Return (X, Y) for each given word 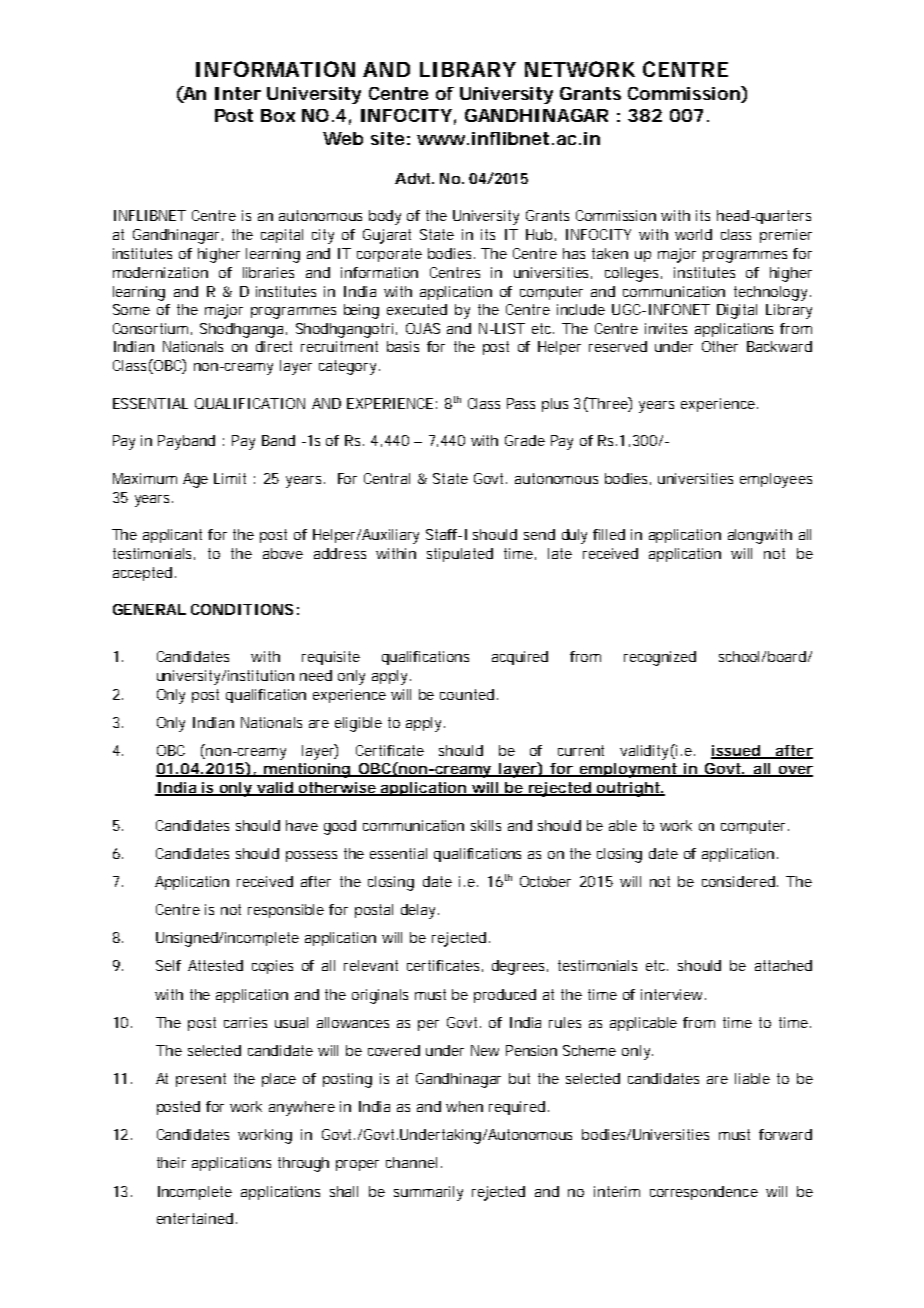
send (539, 534)
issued (736, 751)
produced (505, 996)
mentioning (307, 770)
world (693, 234)
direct (274, 346)
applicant (172, 536)
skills (486, 825)
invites (666, 328)
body (385, 217)
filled (609, 534)
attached (783, 965)
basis (403, 346)
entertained (195, 1218)
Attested (215, 965)
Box (278, 115)
